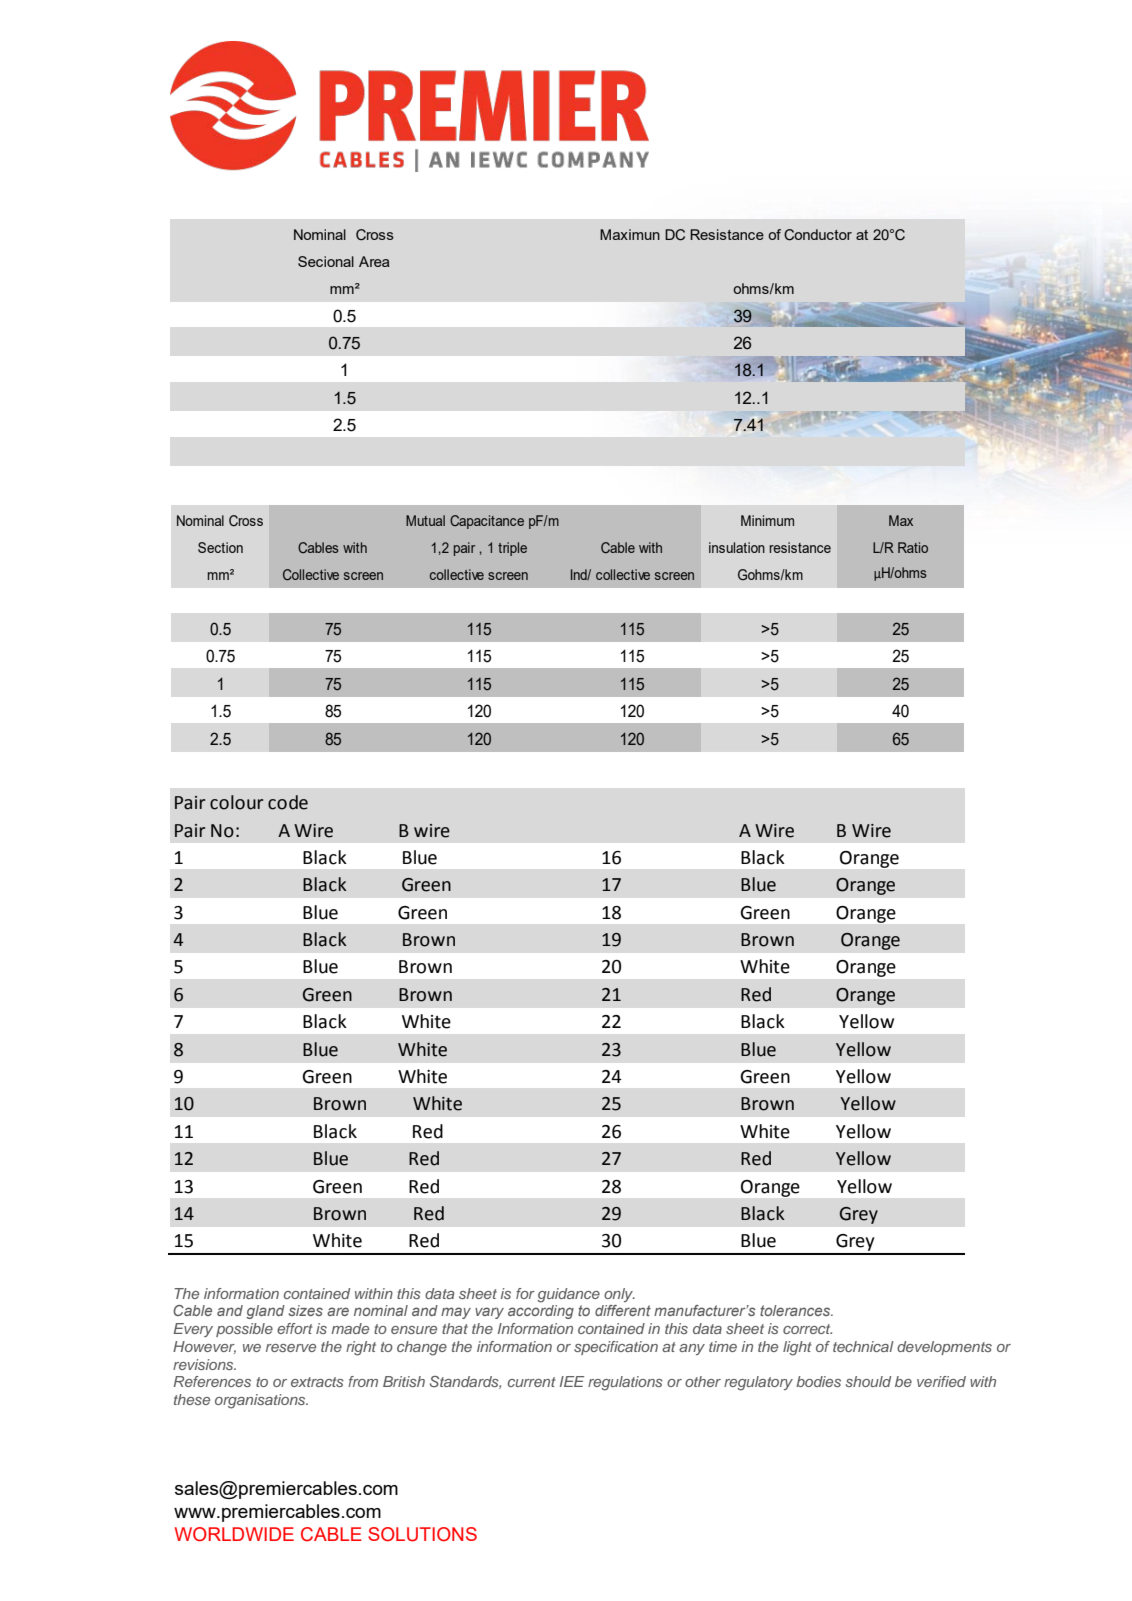  What do you see at coordinates (236, 802) in the screenshot?
I see `colour` at bounding box center [236, 802].
